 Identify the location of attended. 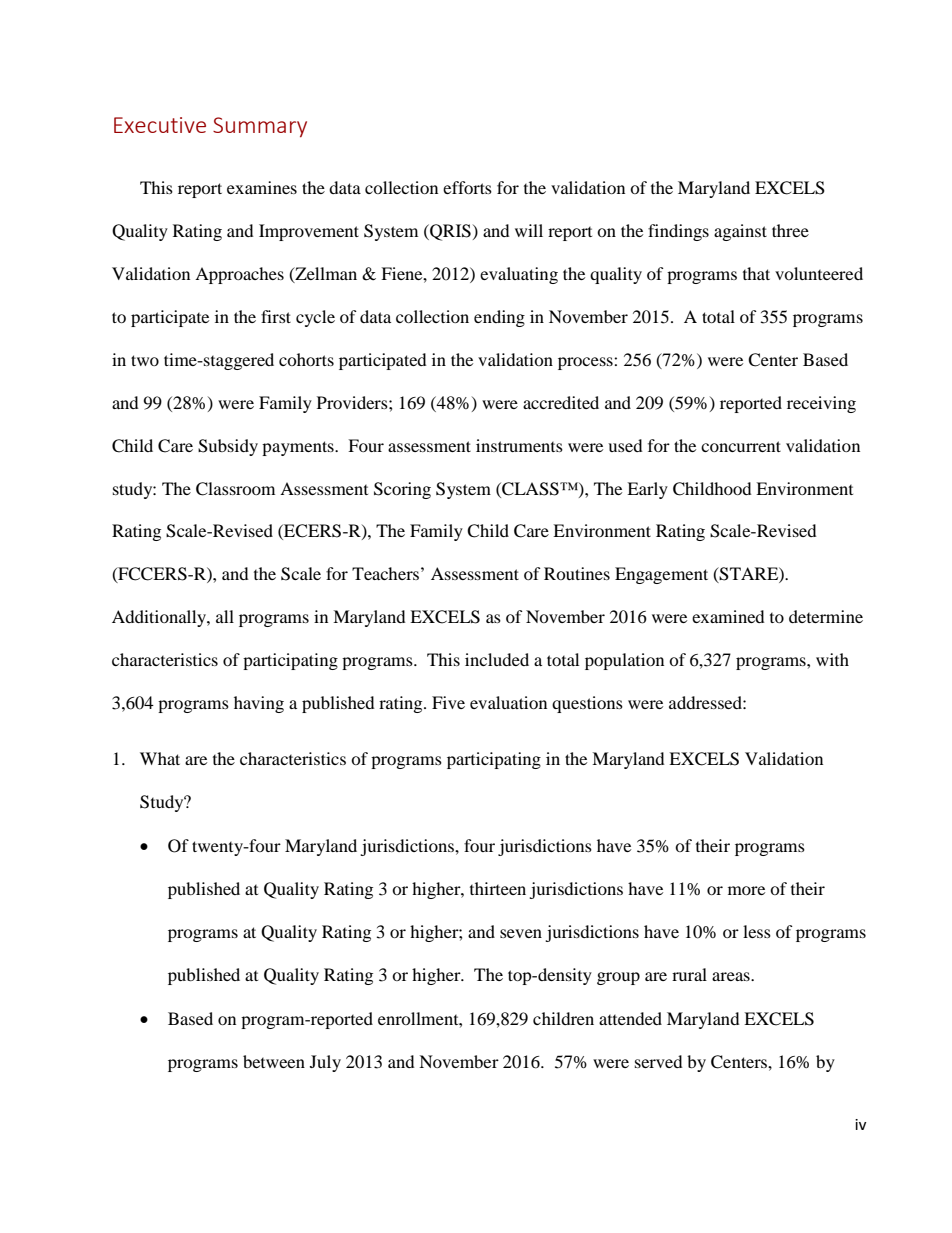
(630, 1018).
